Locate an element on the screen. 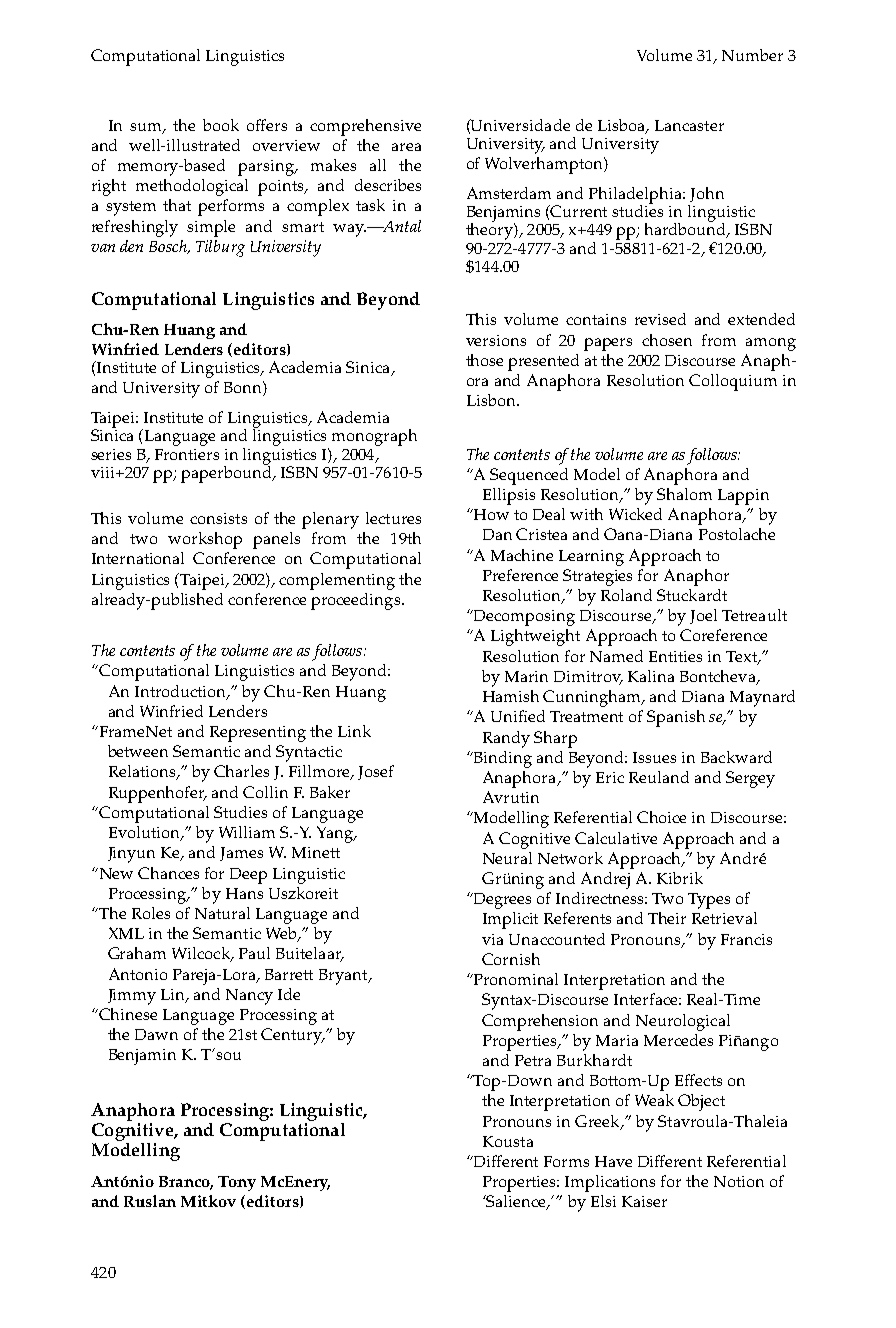 This screenshot has height=1328, width=896. Lancaster is located at coordinates (689, 125).
